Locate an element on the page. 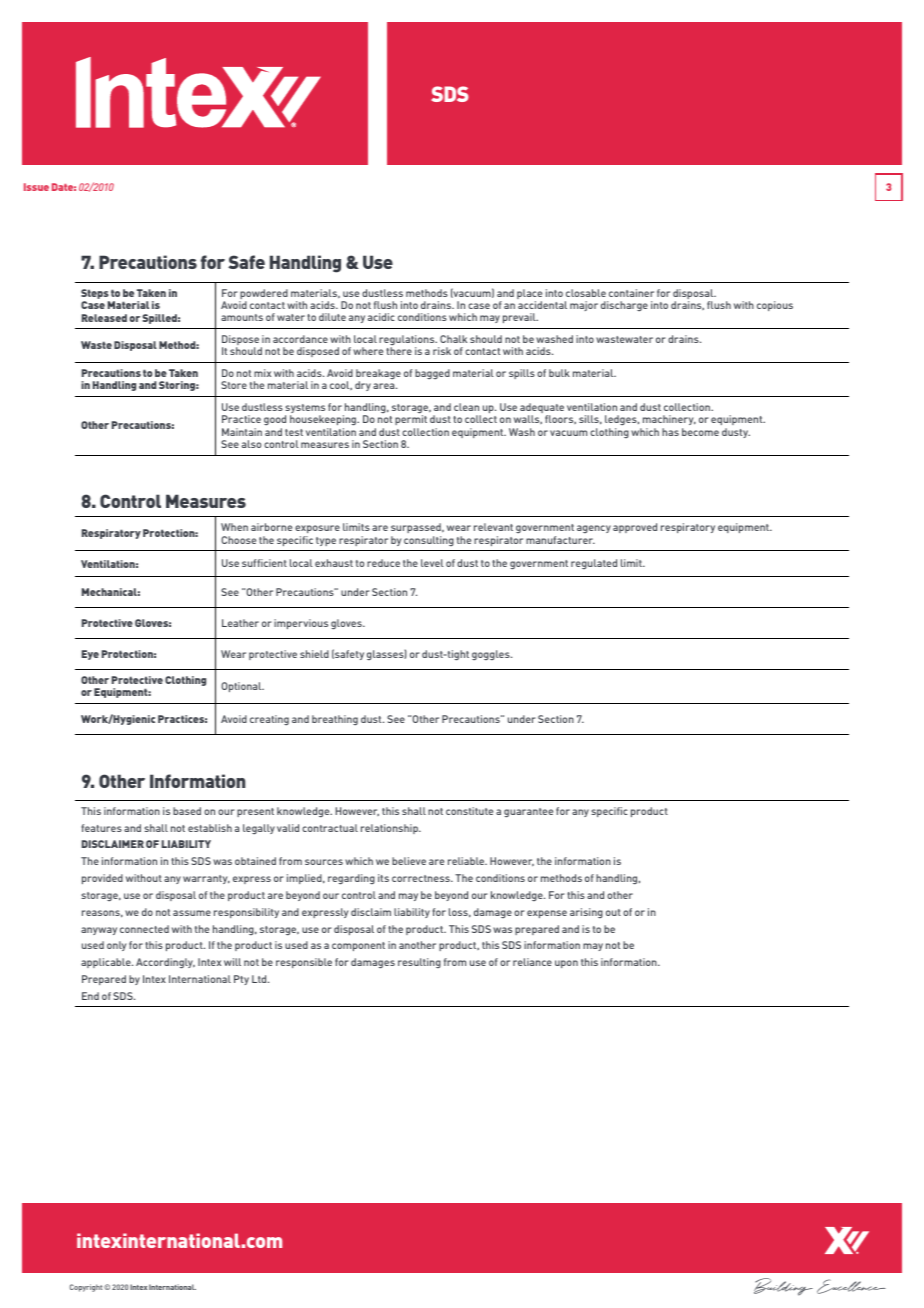  upon is located at coordinates (566, 964).
